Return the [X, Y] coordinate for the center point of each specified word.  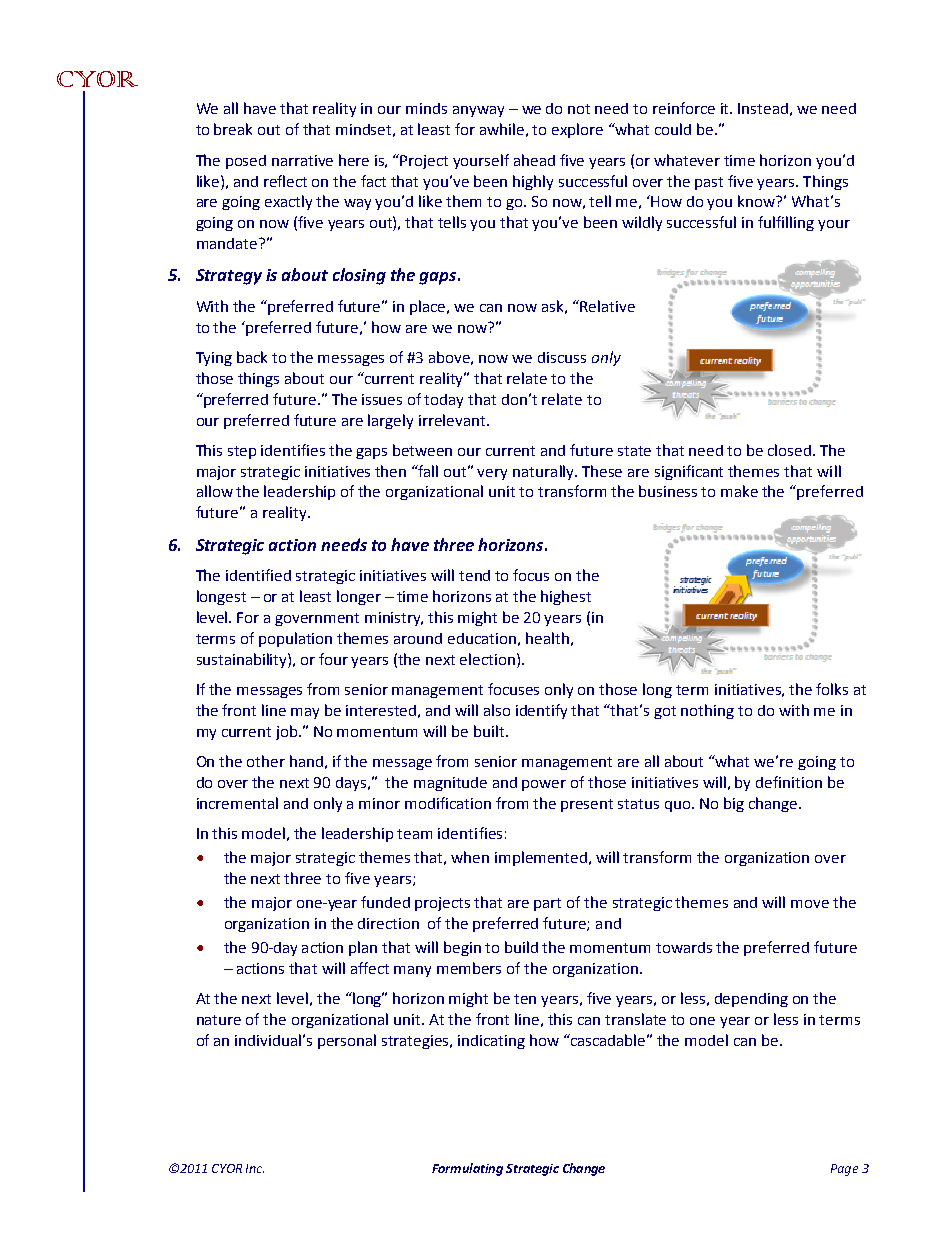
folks [832, 689]
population [295, 639]
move [810, 904]
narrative [302, 160]
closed [791, 450]
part [547, 904]
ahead [534, 160]
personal [347, 1041]
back [252, 357]
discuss [562, 357]
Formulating [467, 1169]
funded [385, 902]
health [547, 638]
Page [844, 1170]
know [758, 201]
